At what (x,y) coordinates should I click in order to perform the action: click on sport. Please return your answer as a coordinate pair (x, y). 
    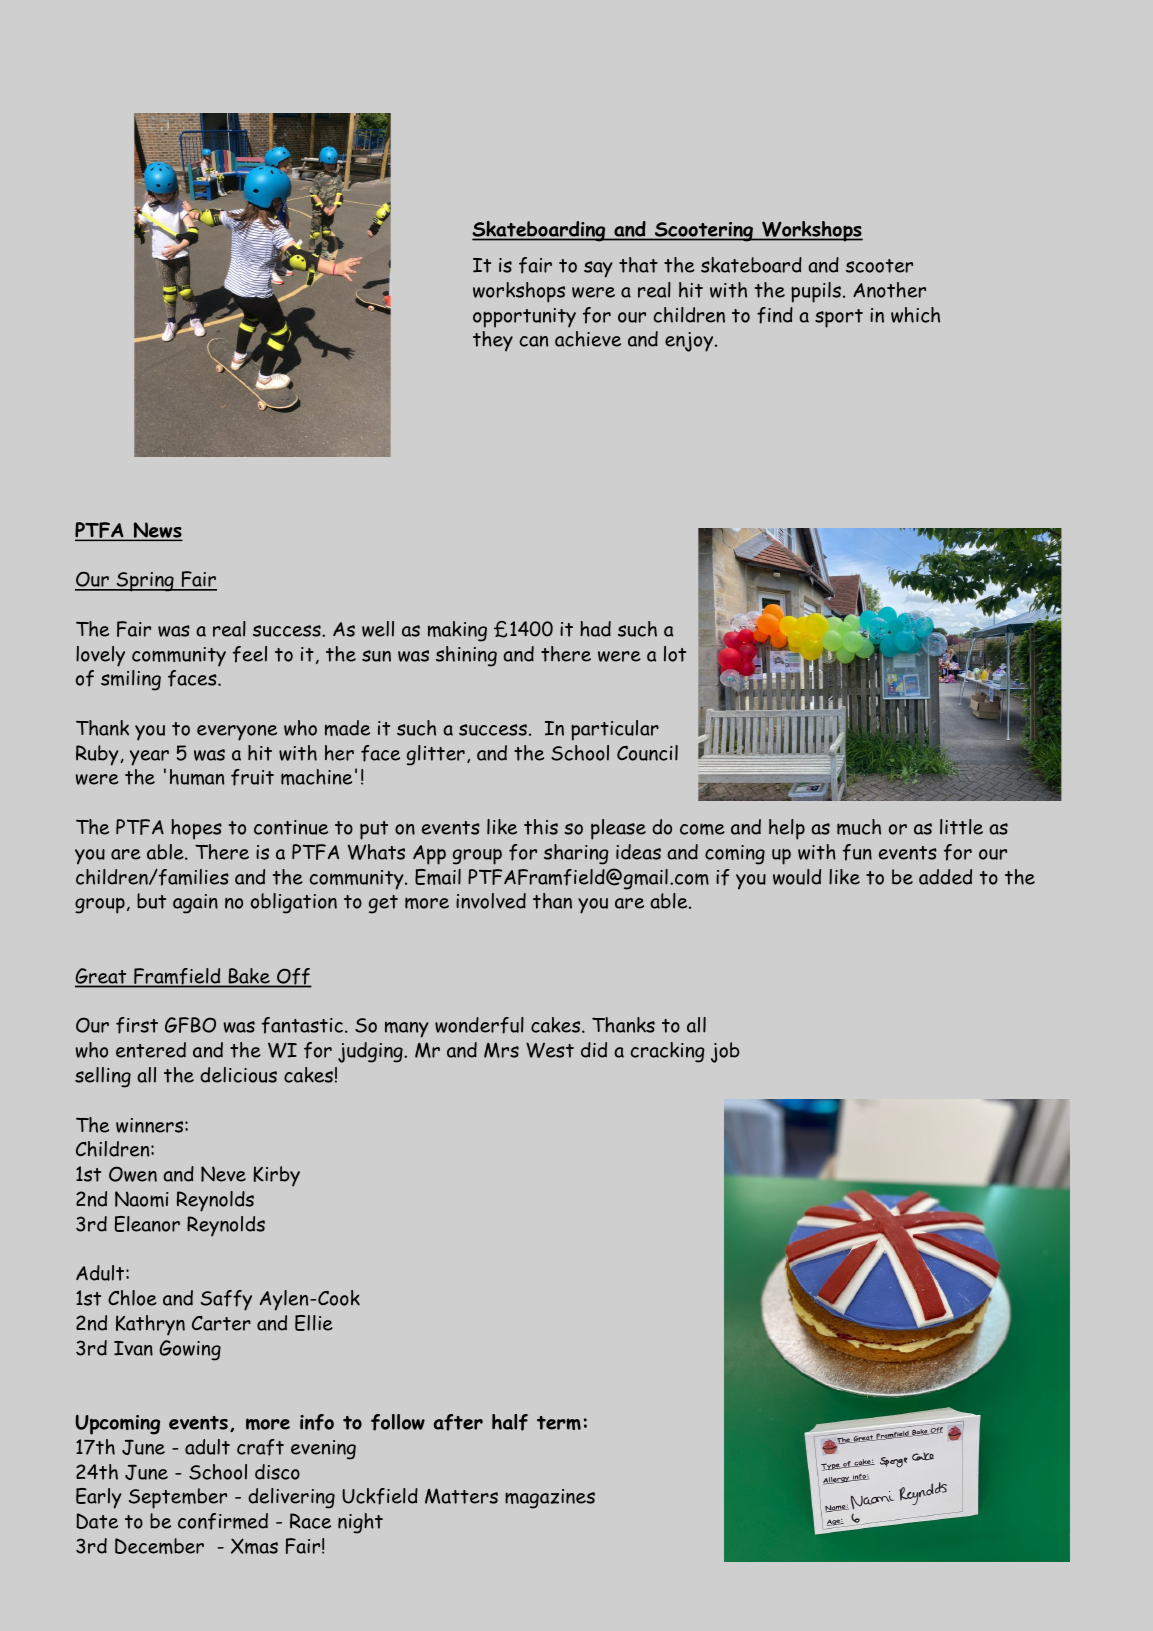
    Looking at the image, I should click on (839, 318).
